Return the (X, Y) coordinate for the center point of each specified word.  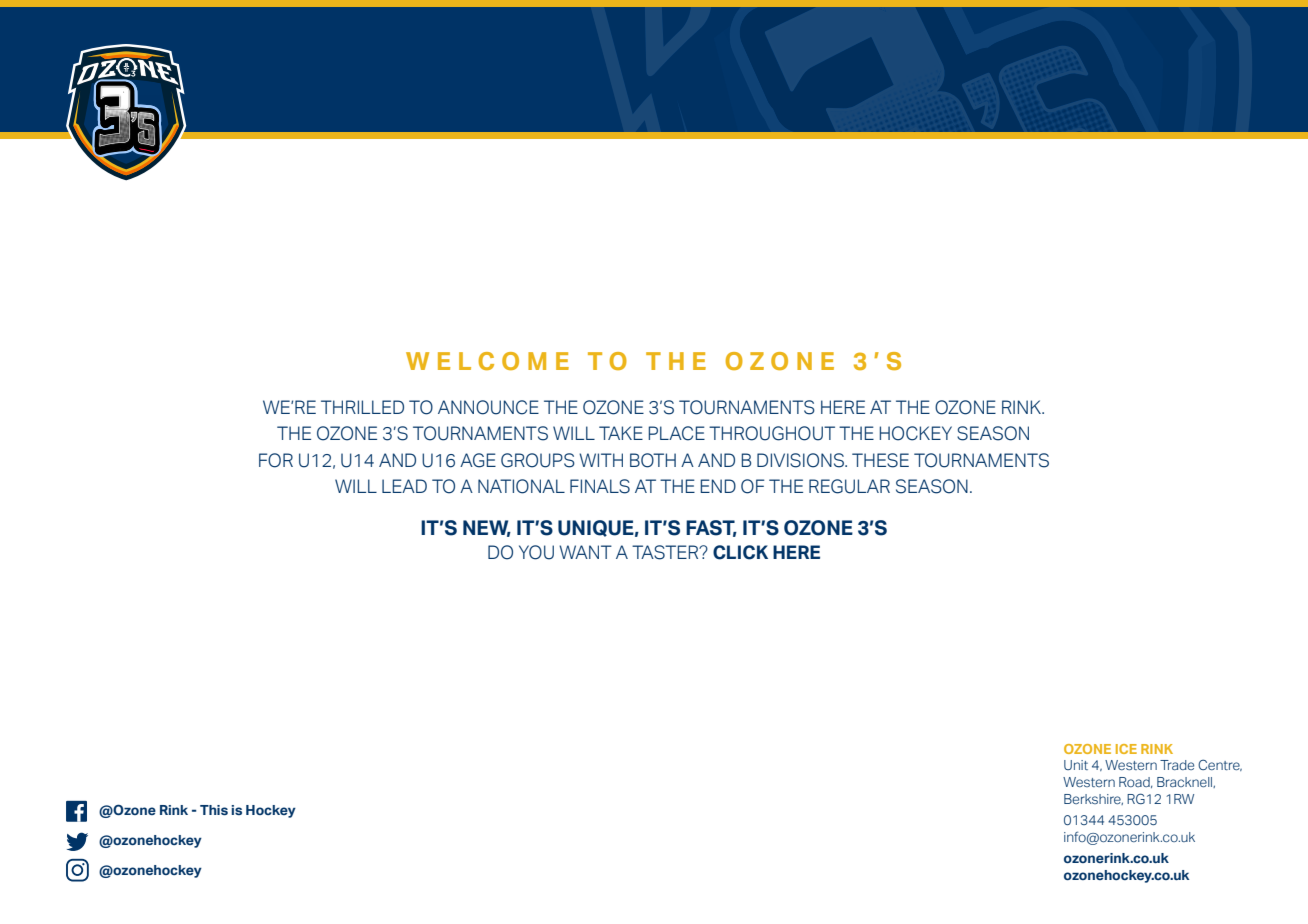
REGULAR (849, 486)
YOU (536, 552)
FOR (276, 460)
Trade (1177, 765)
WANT (585, 552)
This (214, 810)
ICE (1126, 749)
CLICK (740, 552)
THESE (880, 460)
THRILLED (362, 407)
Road (1135, 782)
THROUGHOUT (772, 433)
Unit (1076, 765)
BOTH (653, 460)
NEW (487, 528)
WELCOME (487, 361)
